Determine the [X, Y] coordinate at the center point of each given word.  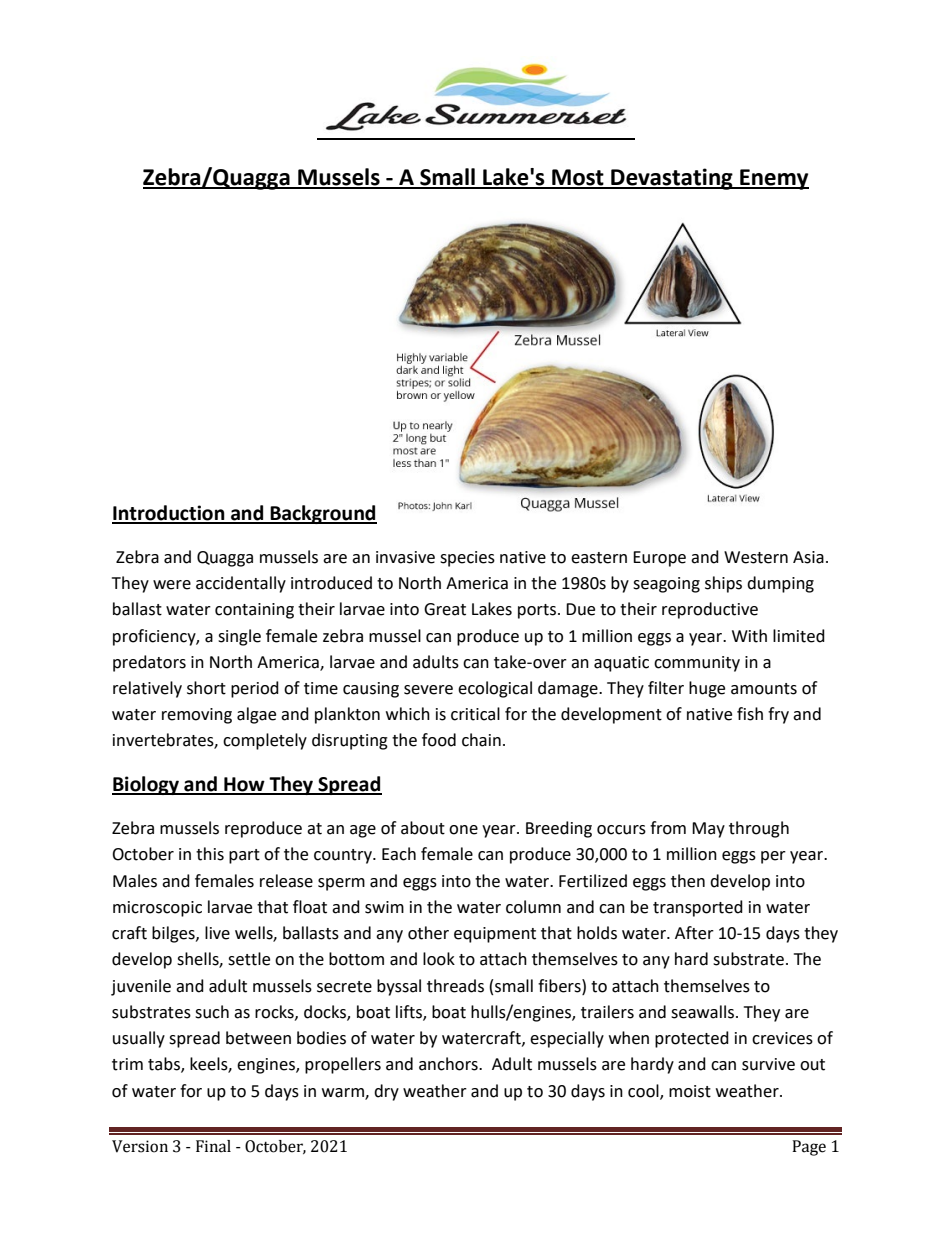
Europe [659, 559]
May [708, 830]
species [467, 559]
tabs [165, 1065]
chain [481, 740]
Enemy [773, 179]
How [244, 785]
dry [386, 1092]
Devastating [672, 179]
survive [768, 1064]
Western [756, 557]
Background [322, 514]
